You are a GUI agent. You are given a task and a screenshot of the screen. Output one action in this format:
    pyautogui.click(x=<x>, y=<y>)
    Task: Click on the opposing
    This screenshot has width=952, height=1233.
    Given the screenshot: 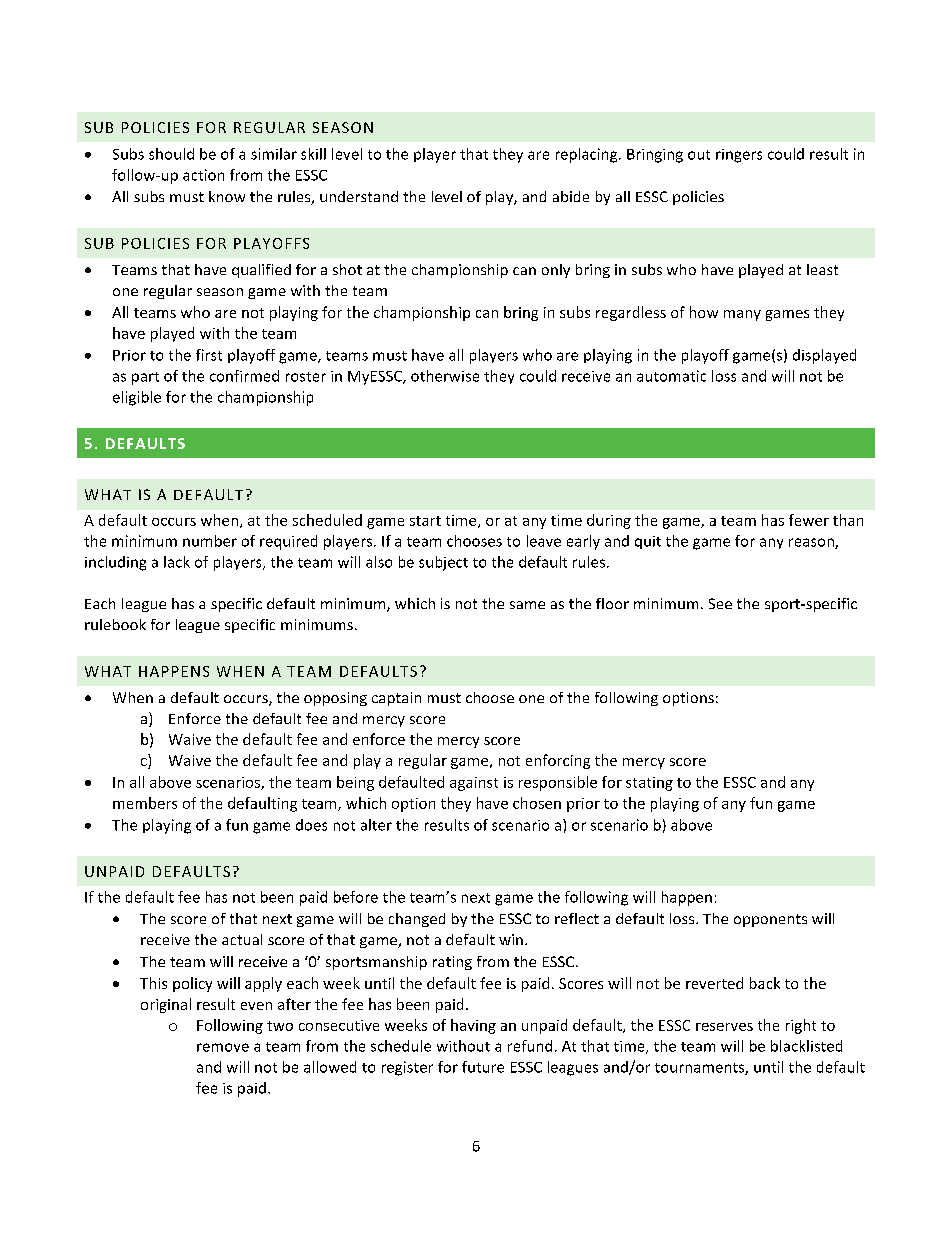 What is the action you would take?
    pyautogui.click(x=335, y=699)
